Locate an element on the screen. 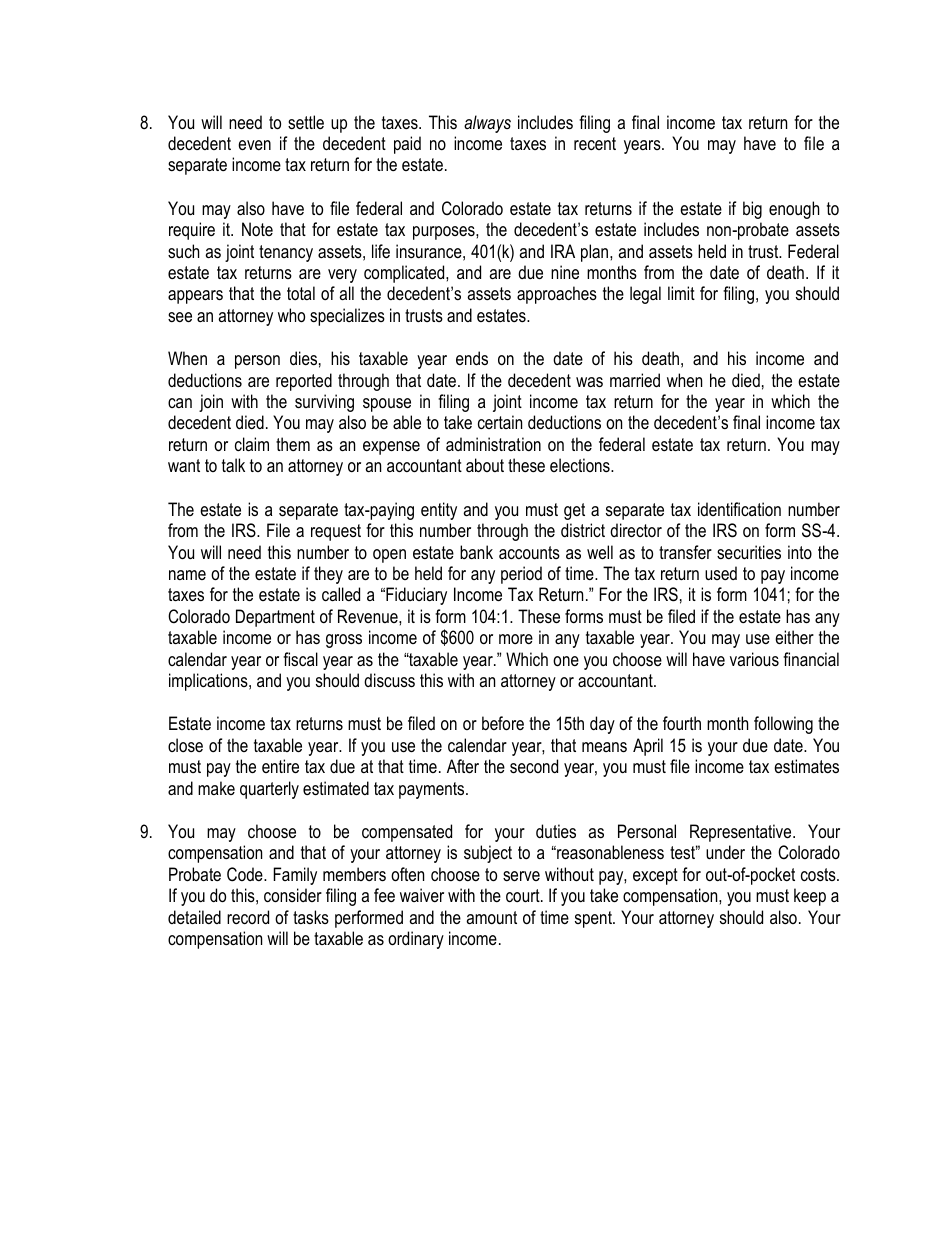 Image resolution: width=952 pixels, height=1233 pixels. securities is located at coordinates (749, 552).
